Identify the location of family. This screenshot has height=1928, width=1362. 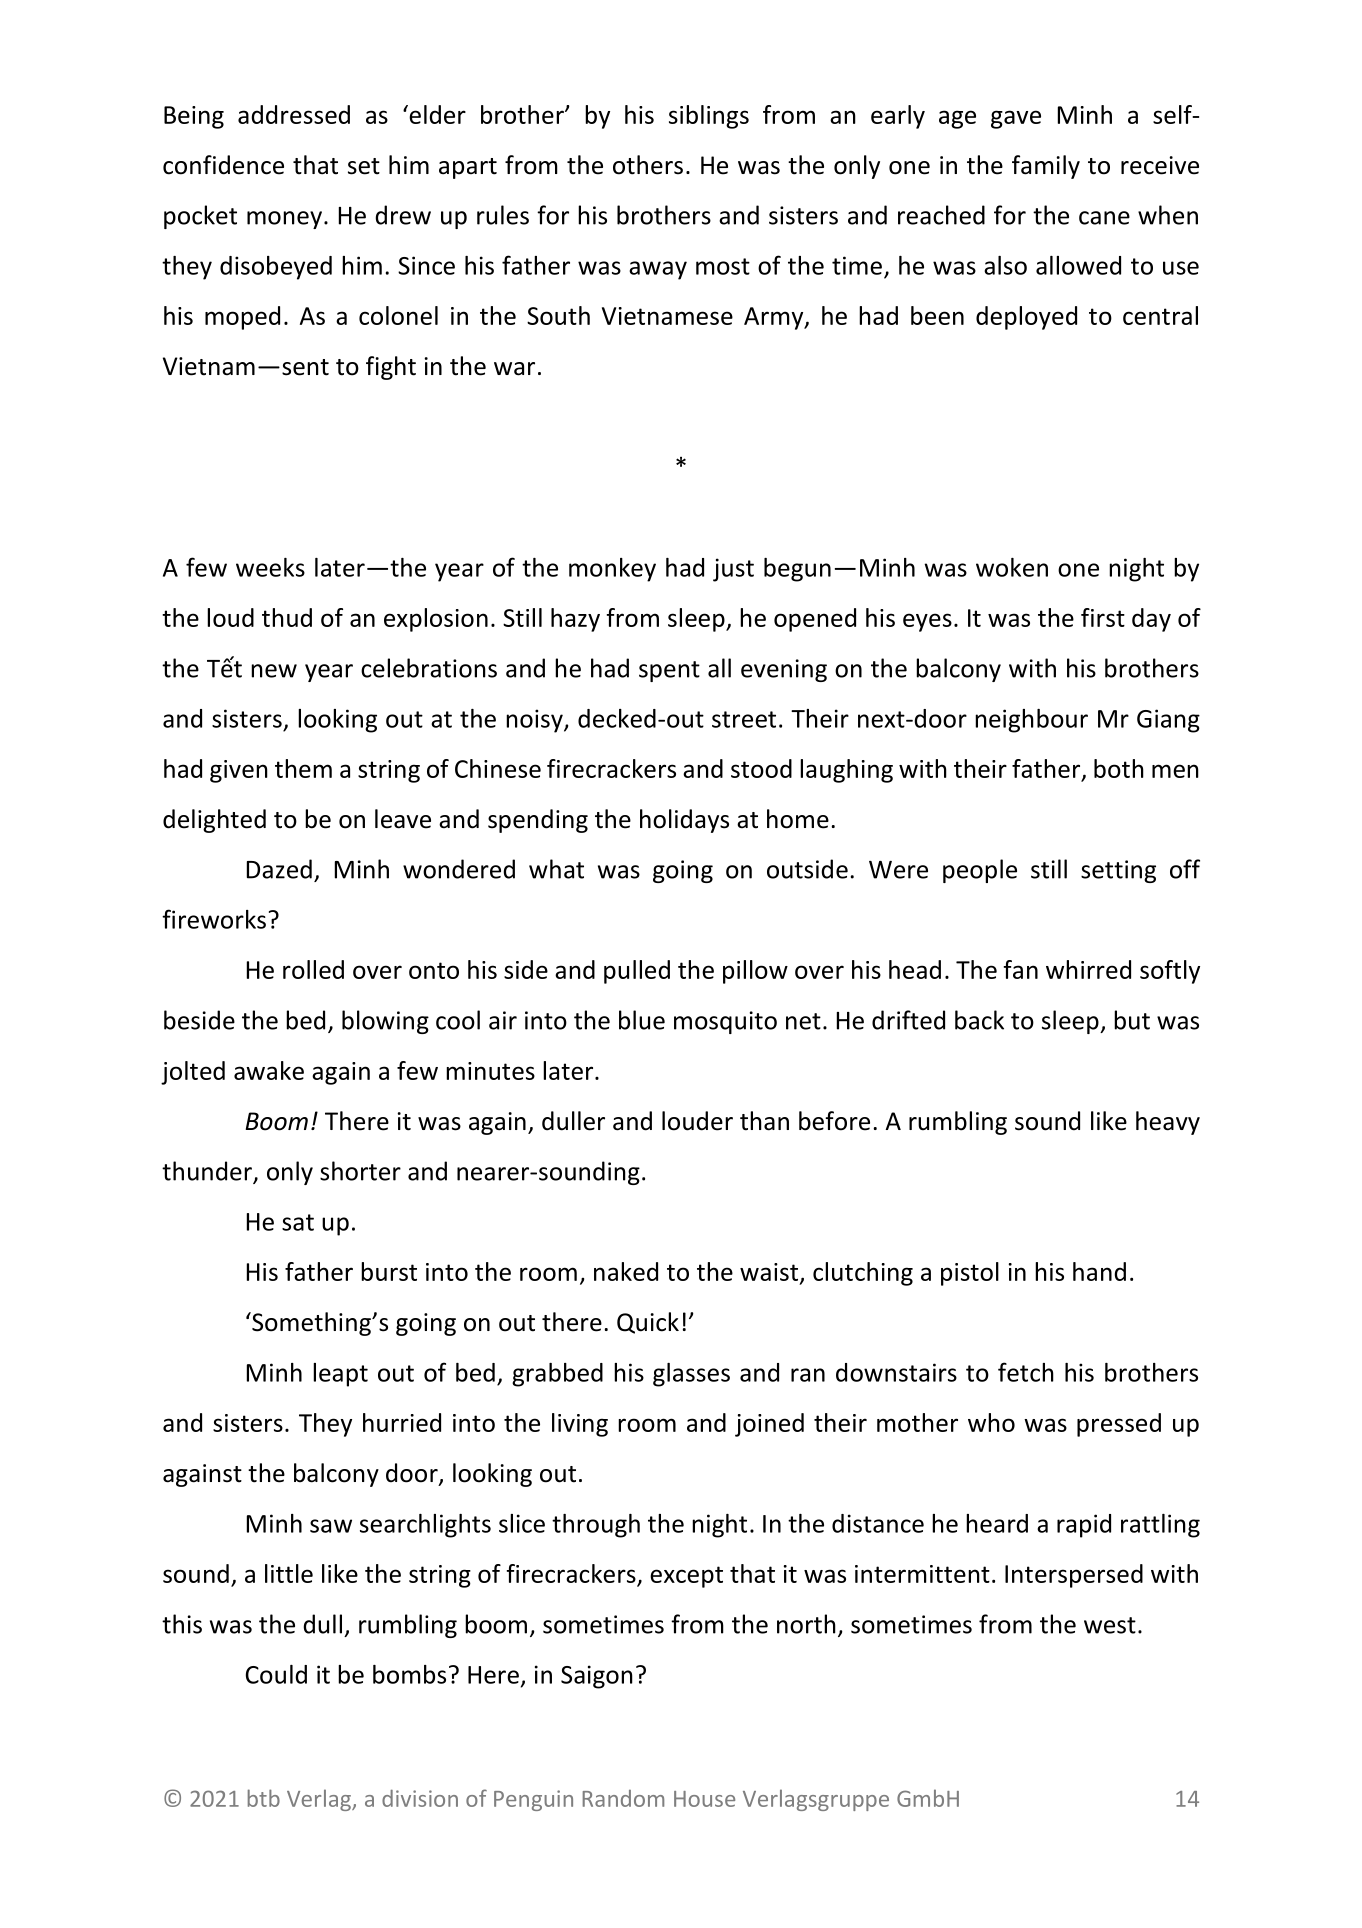
(1046, 167).
